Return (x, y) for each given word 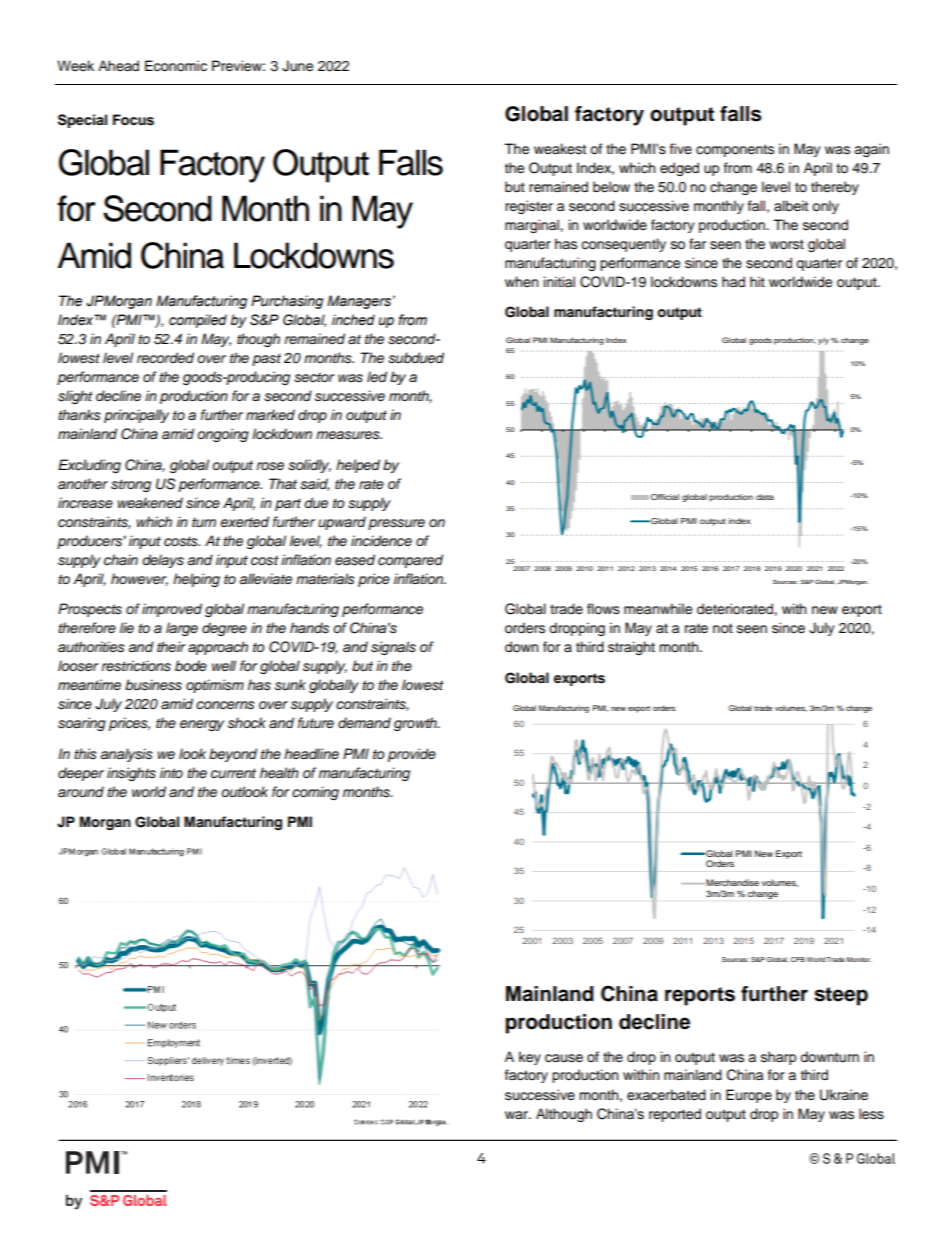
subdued (416, 358)
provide (412, 755)
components (735, 150)
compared (410, 561)
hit (757, 281)
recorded (165, 358)
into (171, 772)
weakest (560, 149)
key (530, 1058)
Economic (176, 66)
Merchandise (731, 882)
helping (196, 580)
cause (564, 1058)
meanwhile (658, 609)
